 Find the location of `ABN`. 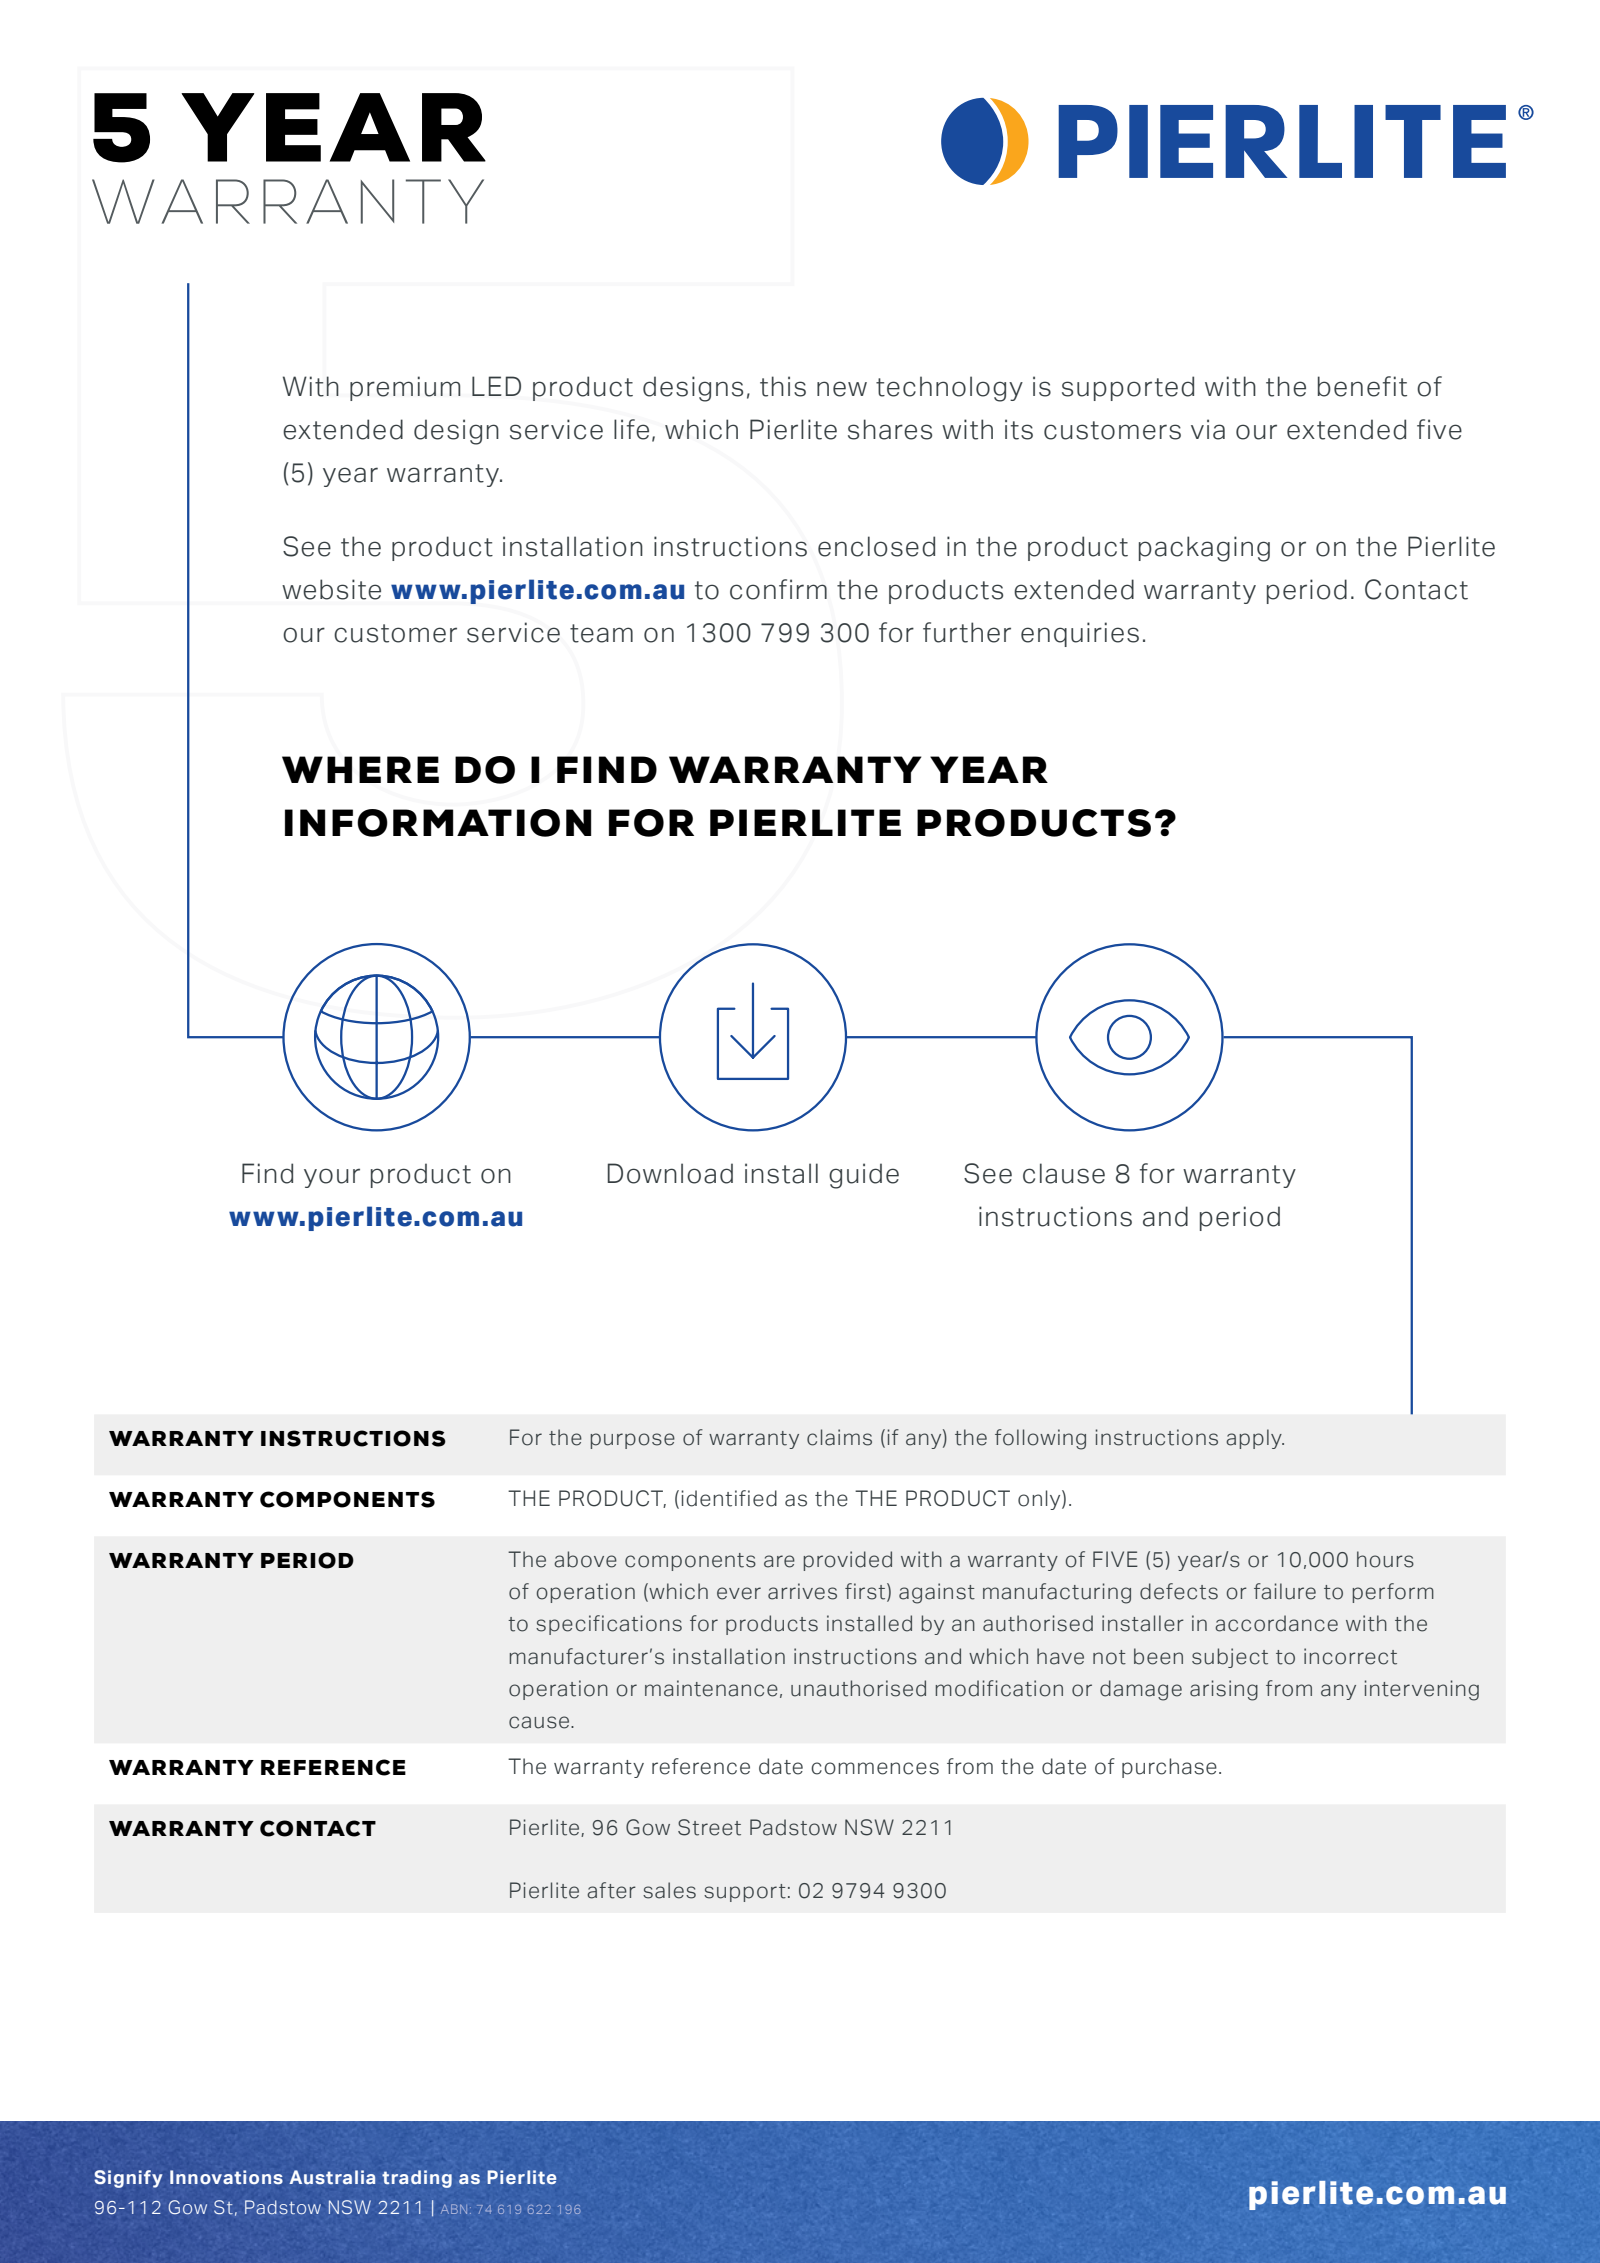

ABN is located at coordinates (454, 2209).
